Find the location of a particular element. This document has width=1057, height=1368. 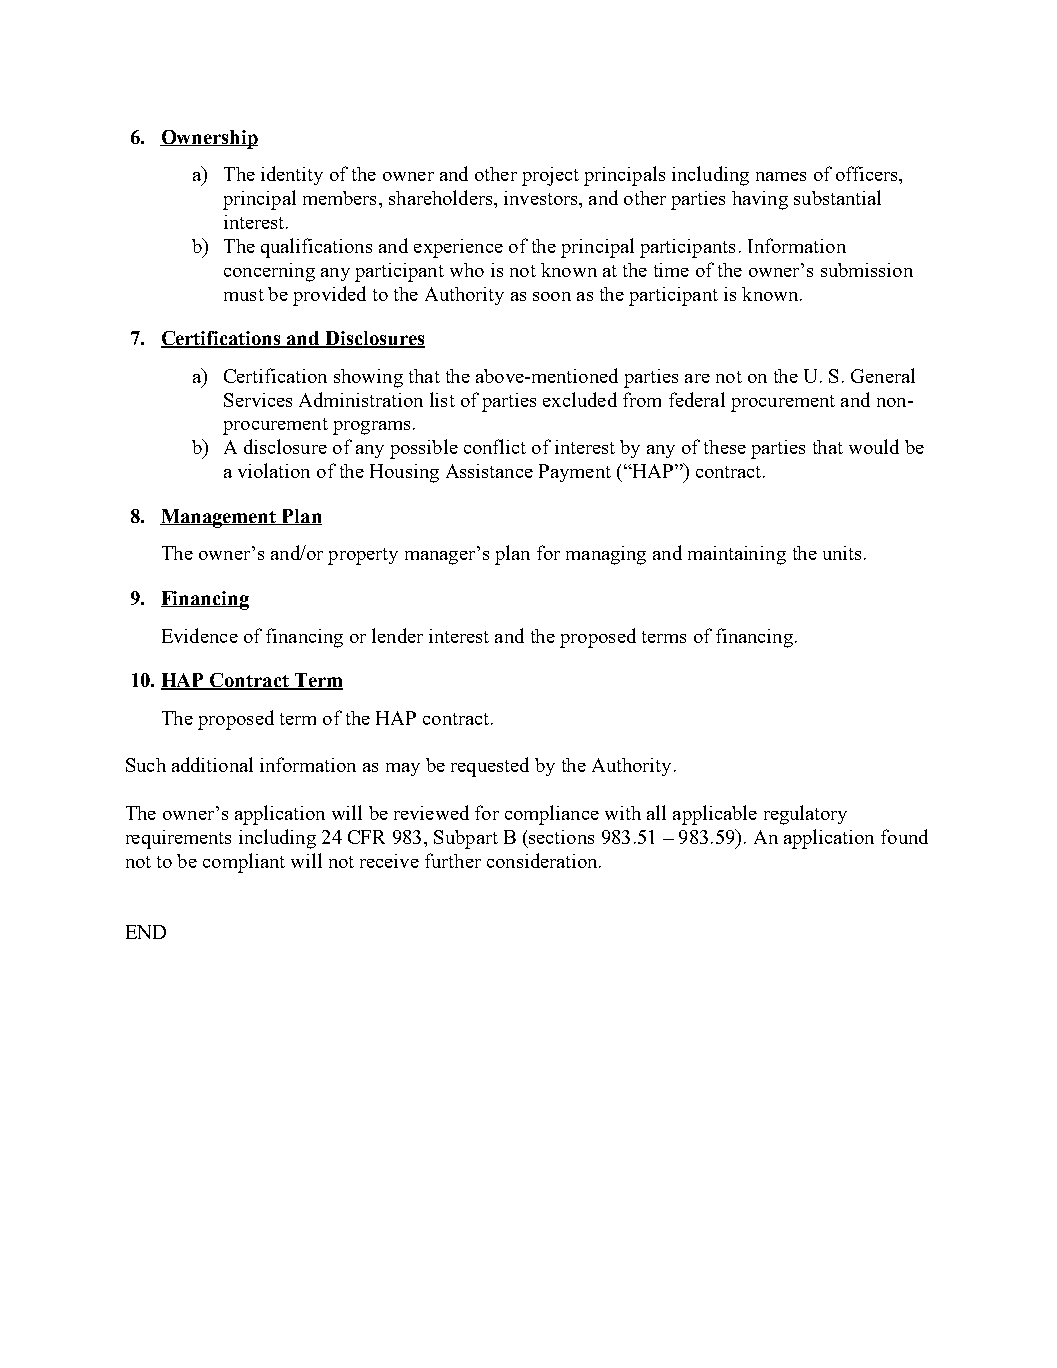

compliant is located at coordinates (244, 863).
